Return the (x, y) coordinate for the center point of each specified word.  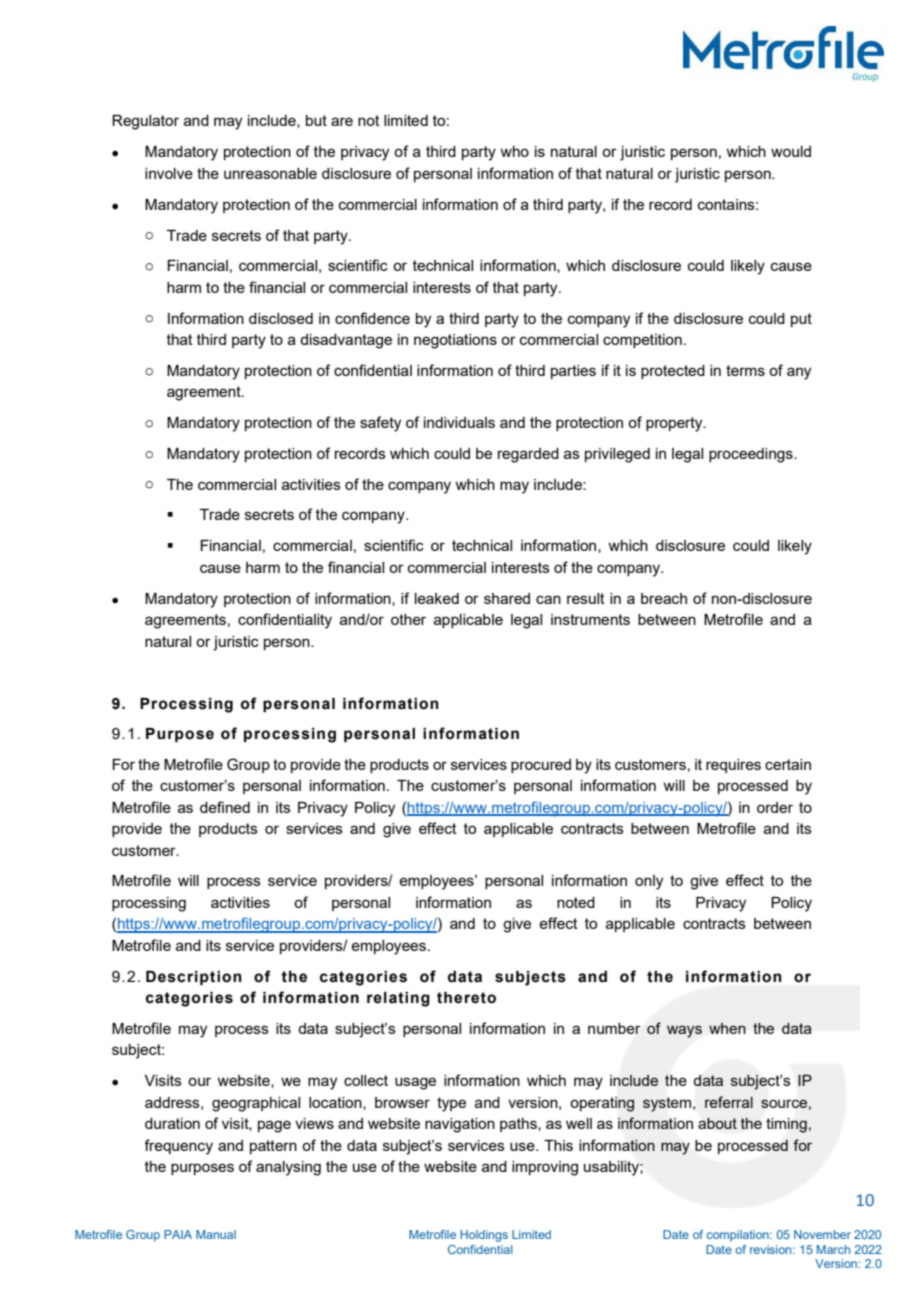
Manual (216, 1234)
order (775, 807)
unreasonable (270, 173)
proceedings (752, 455)
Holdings (484, 1236)
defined (225, 807)
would (791, 151)
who (514, 151)
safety (380, 424)
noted (576, 902)
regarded (528, 455)
